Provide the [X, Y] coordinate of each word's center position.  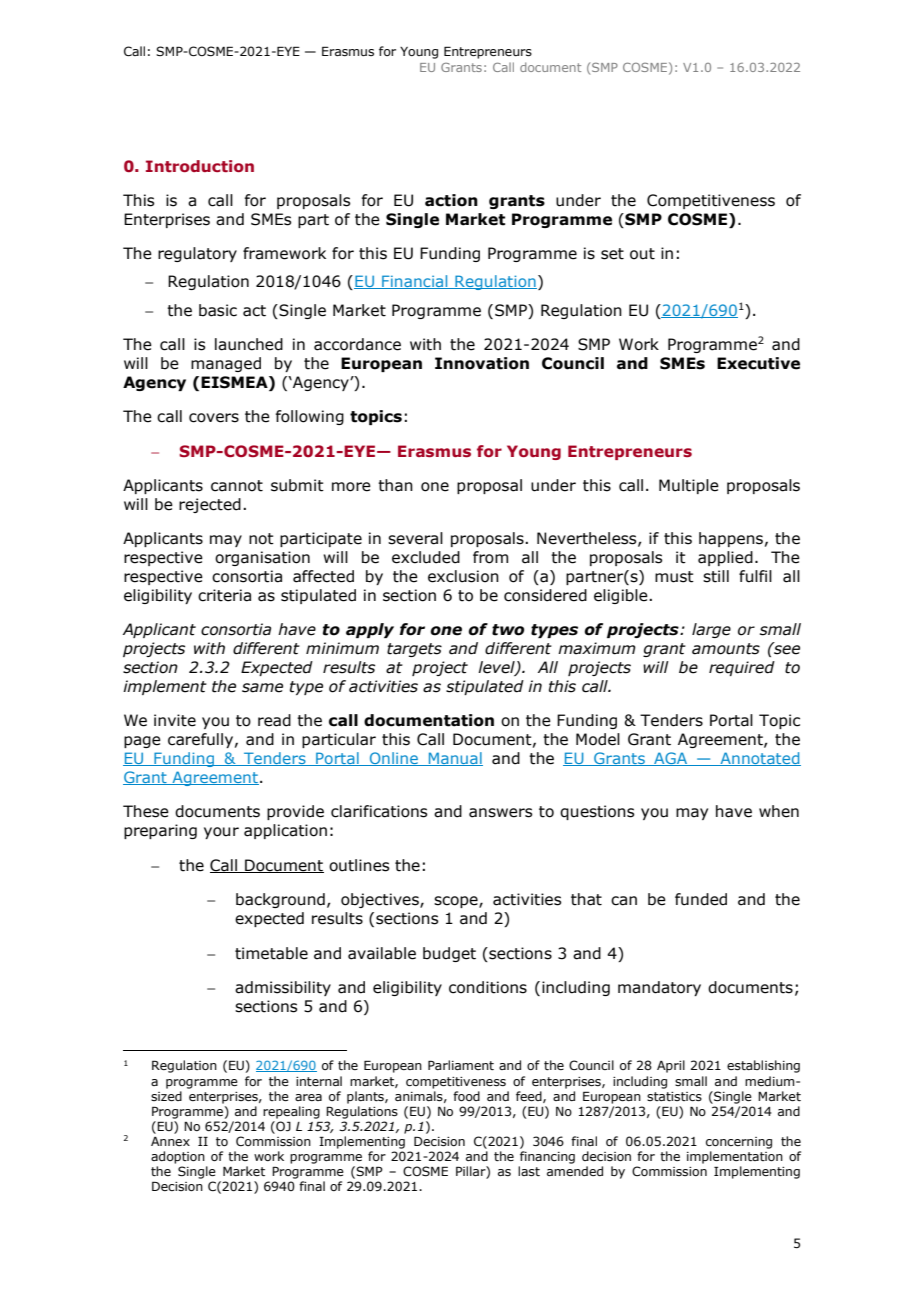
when [779, 811]
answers [500, 813]
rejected [210, 505]
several [415, 538]
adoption [178, 1157]
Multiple [689, 486]
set [612, 254]
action [451, 200]
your [221, 833]
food [466, 1096]
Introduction [200, 166]
